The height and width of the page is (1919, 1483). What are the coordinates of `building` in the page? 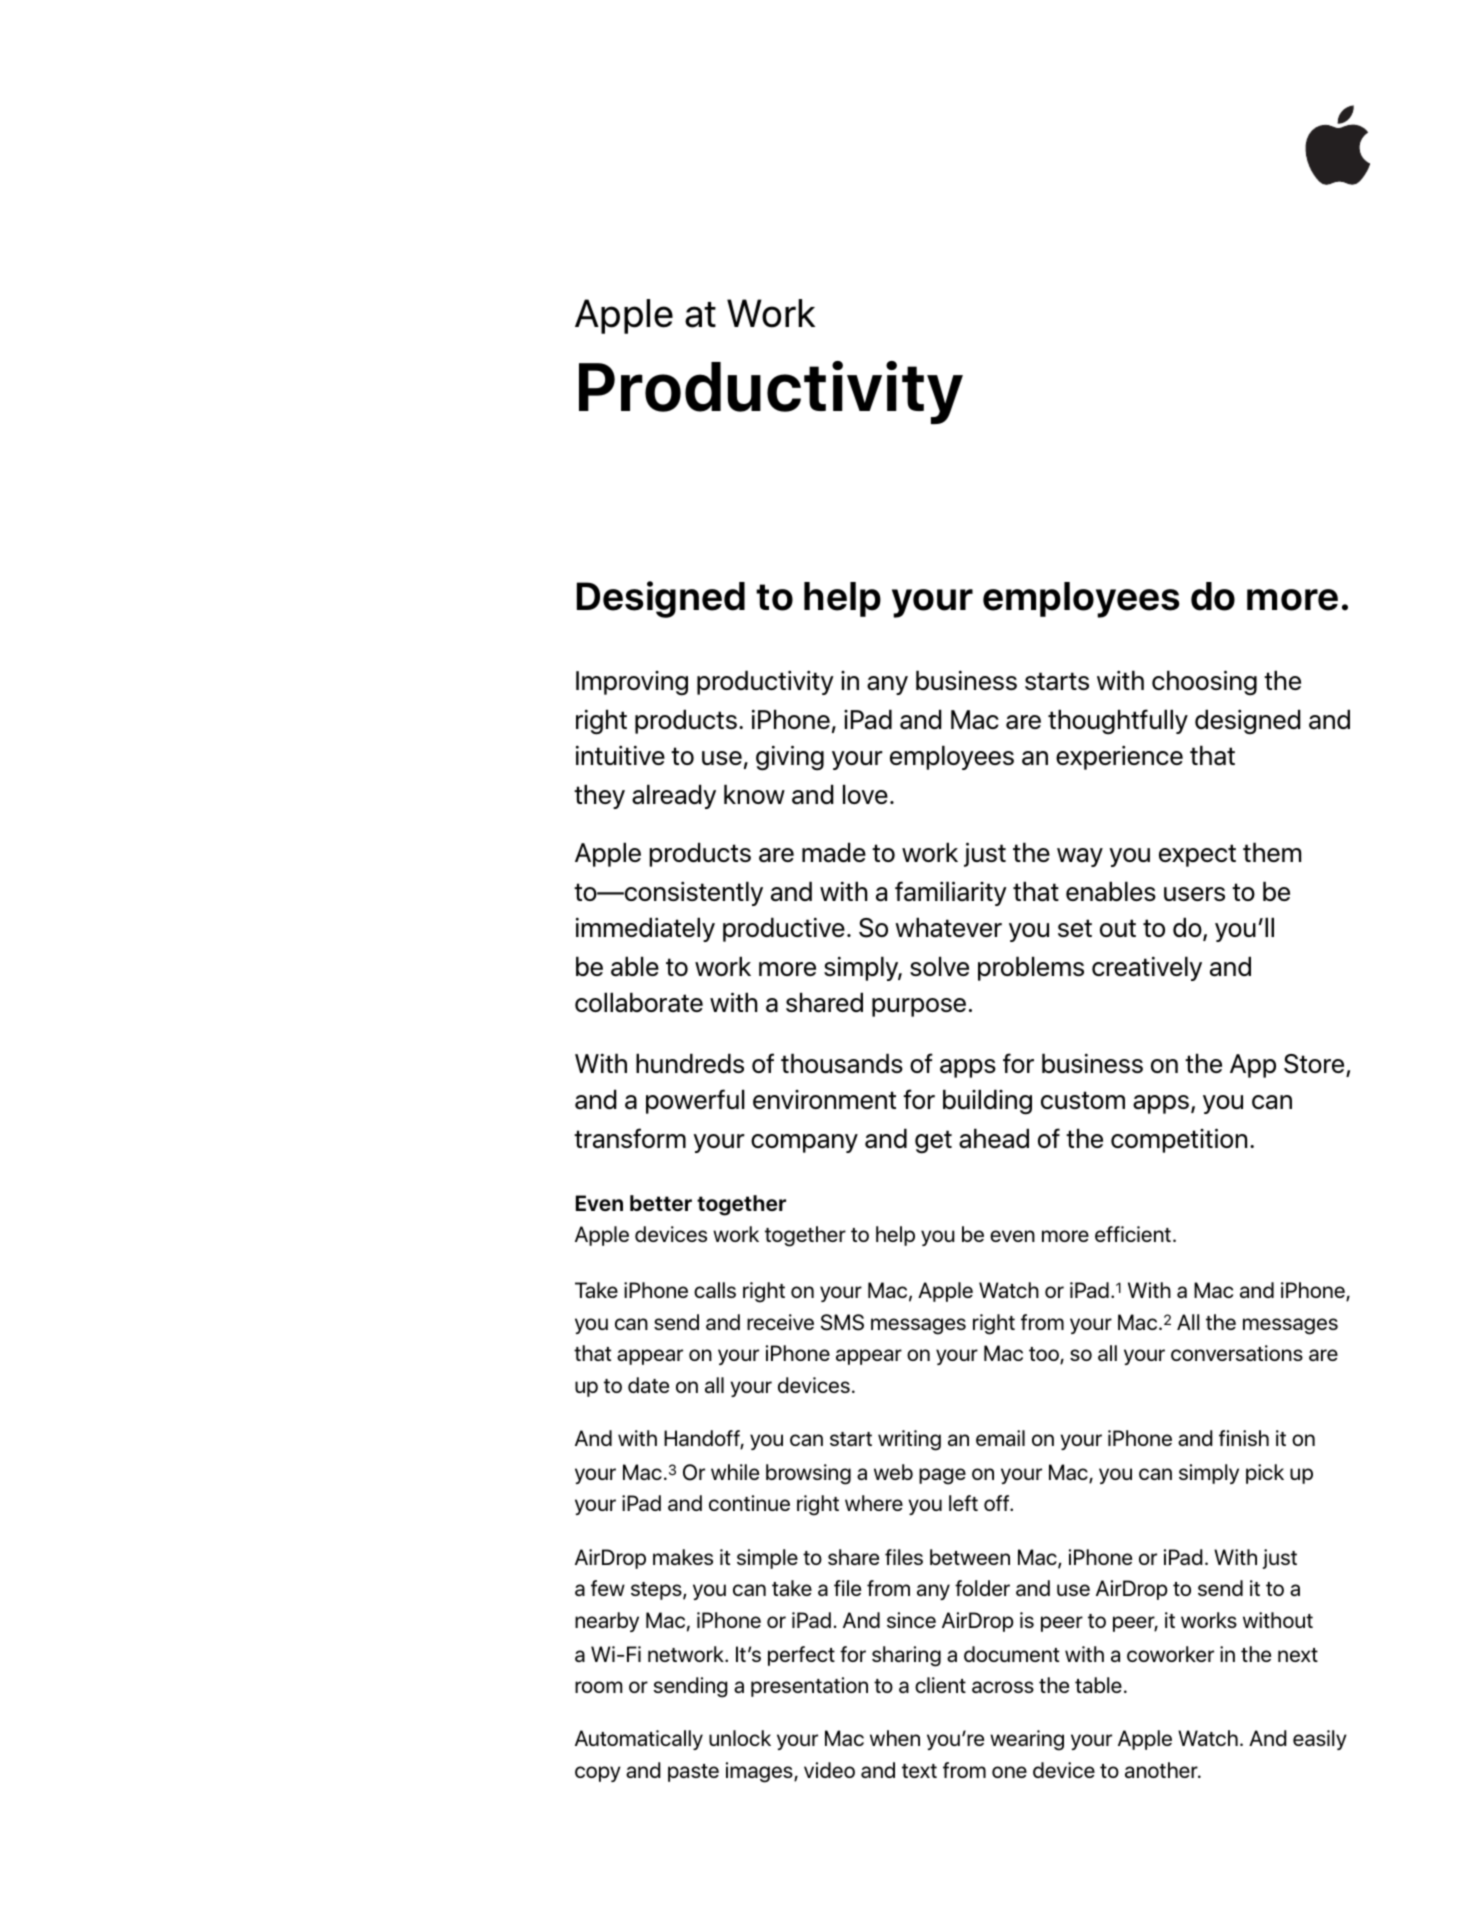 It's located at (987, 1102).
